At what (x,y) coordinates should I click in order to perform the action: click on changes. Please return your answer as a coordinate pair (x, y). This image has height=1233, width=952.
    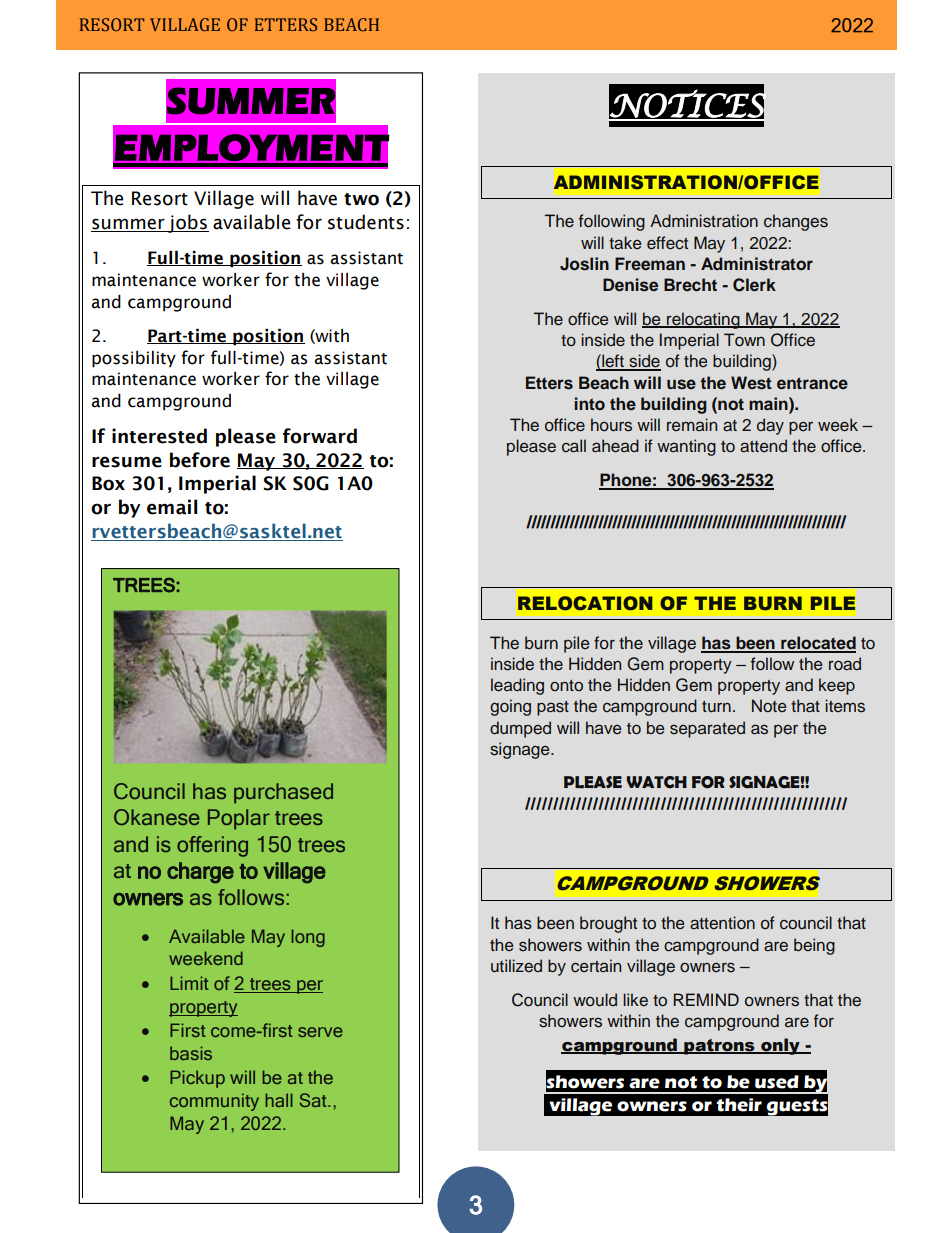
    Looking at the image, I should click on (796, 222).
